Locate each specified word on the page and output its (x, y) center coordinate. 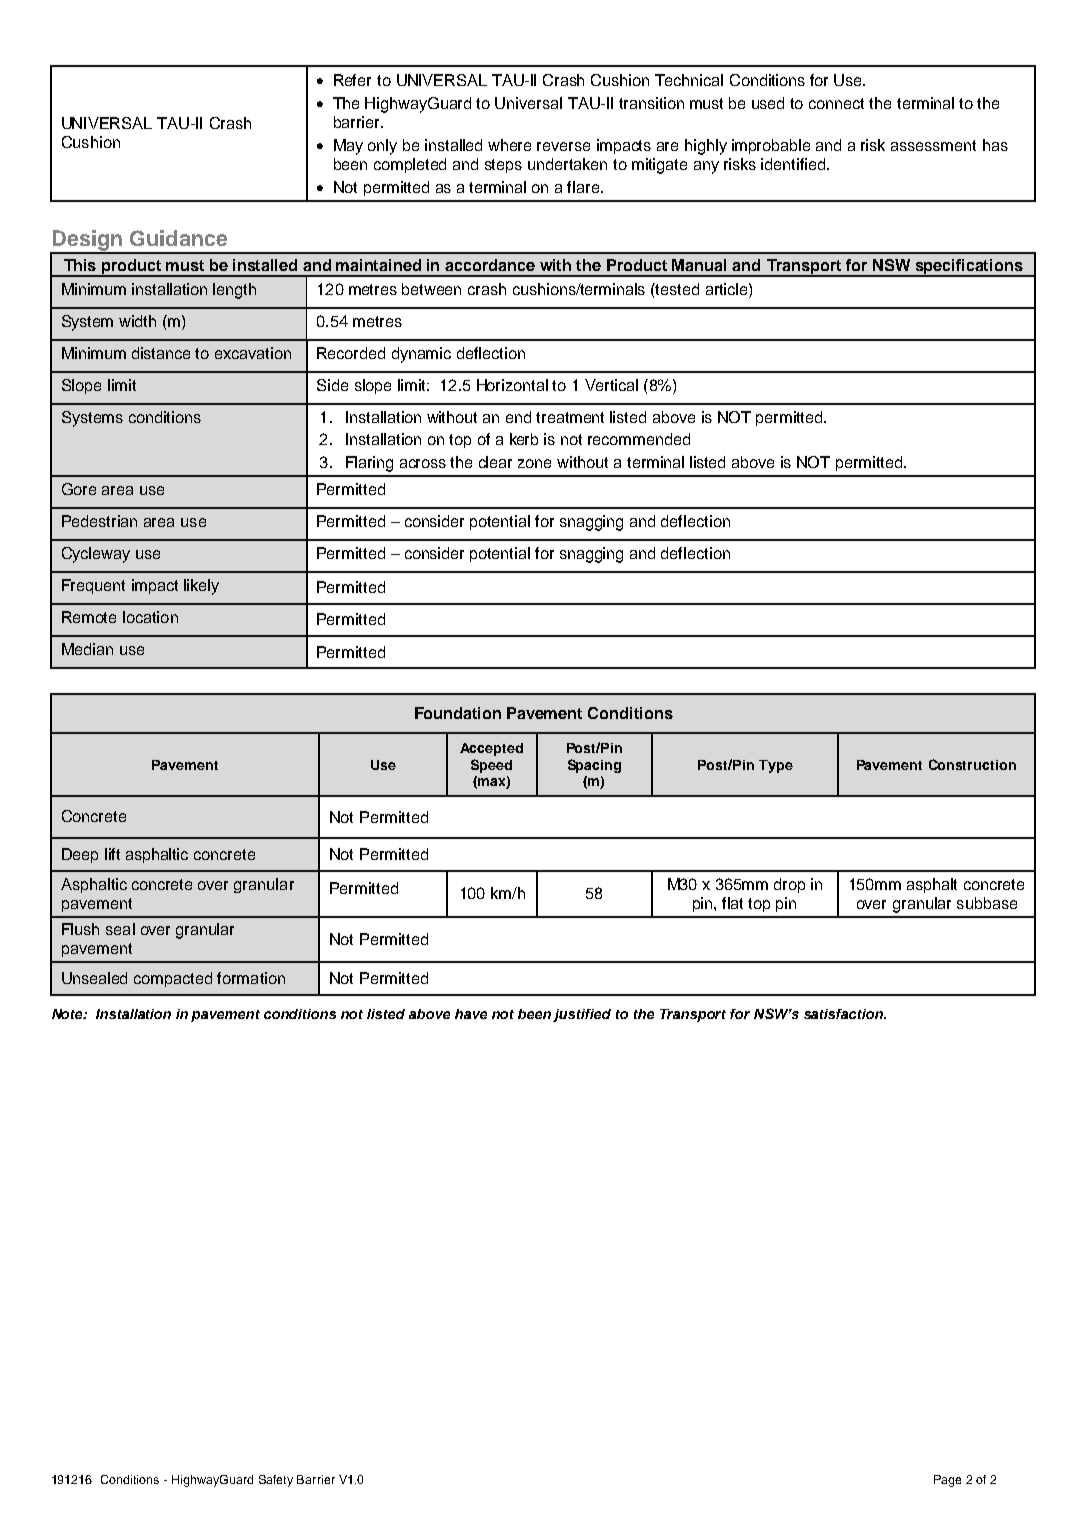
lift (112, 854)
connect (836, 103)
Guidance (178, 238)
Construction (972, 764)
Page (947, 1481)
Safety (276, 1481)
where (509, 145)
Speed (491, 766)
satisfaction (845, 1014)
